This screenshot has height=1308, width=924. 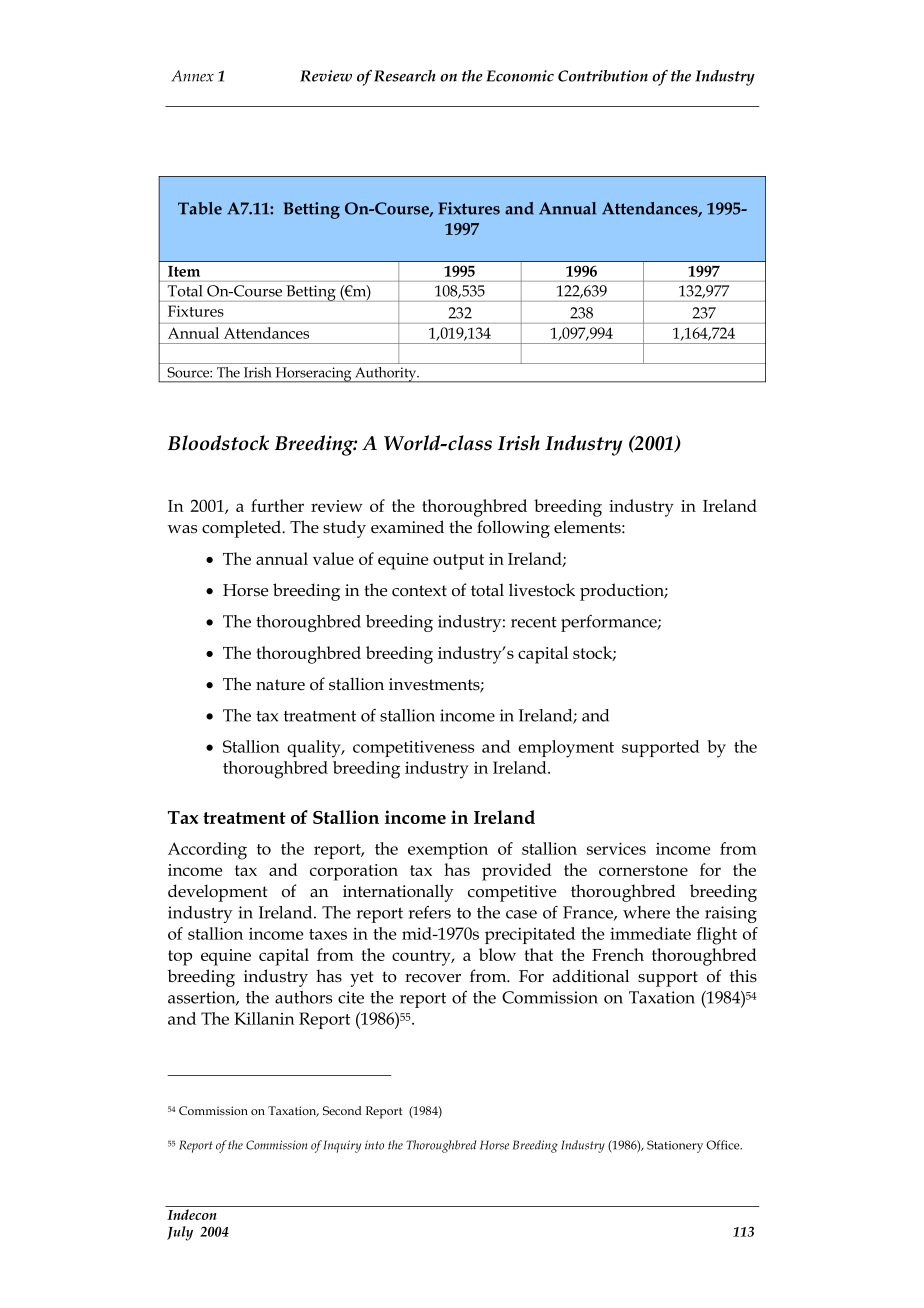 I want to click on Source, so click(x=190, y=372).
